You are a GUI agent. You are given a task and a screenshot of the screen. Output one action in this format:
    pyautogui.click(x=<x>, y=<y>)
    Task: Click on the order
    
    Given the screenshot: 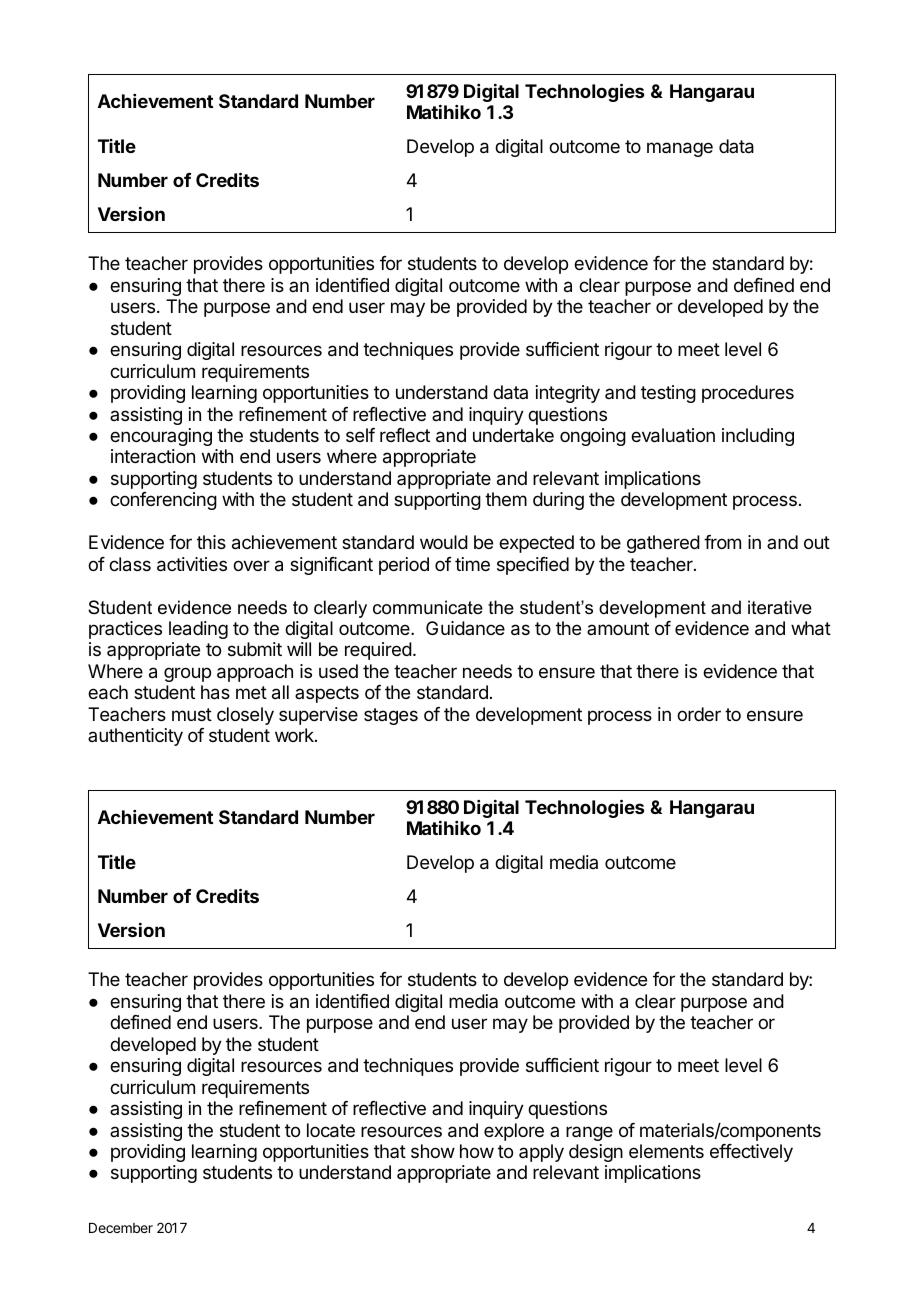 What is the action you would take?
    pyautogui.click(x=699, y=714)
